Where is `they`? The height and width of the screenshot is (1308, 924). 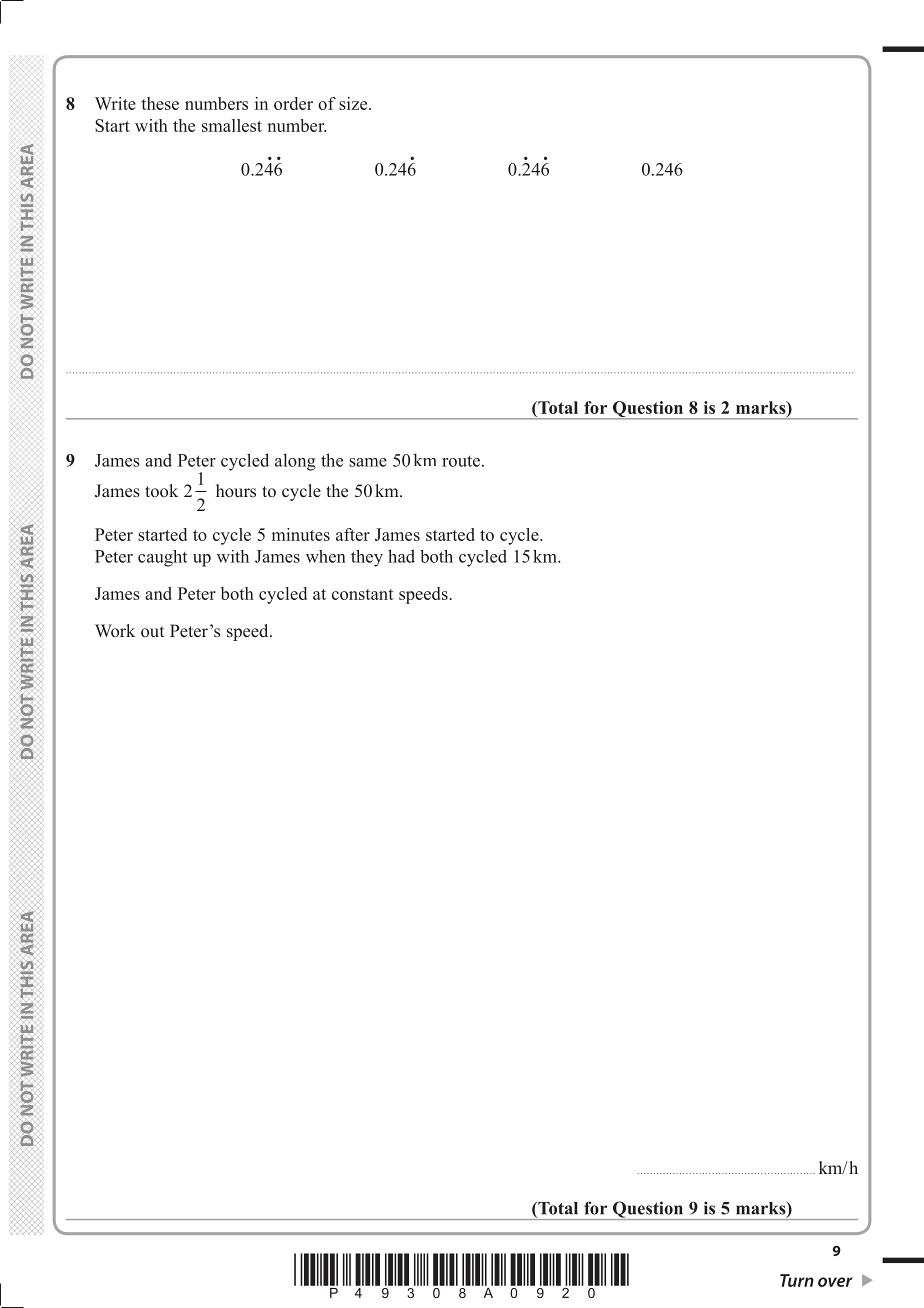
they is located at coordinates (367, 558).
